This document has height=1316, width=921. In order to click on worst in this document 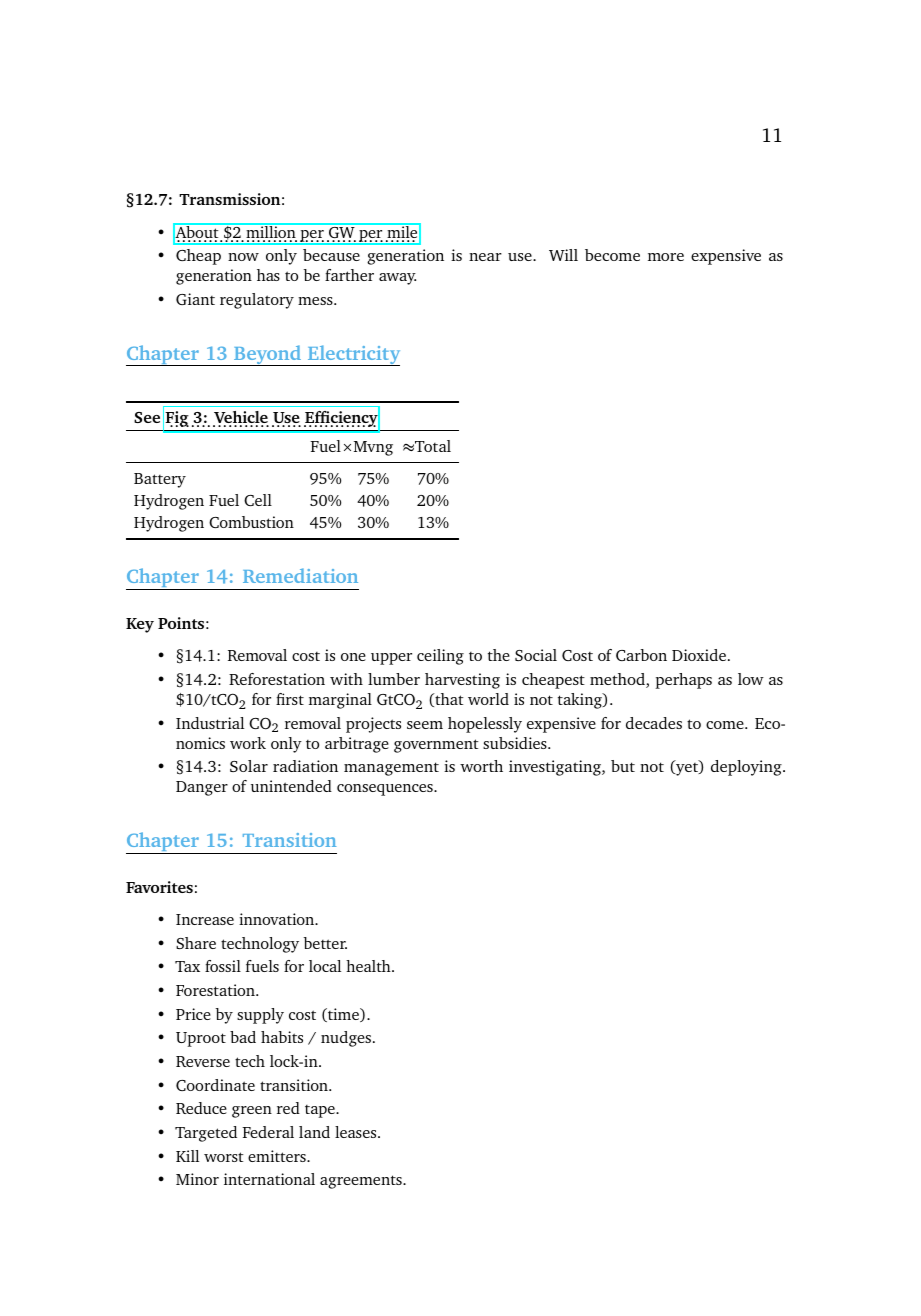, I will do `click(224, 1157)`.
